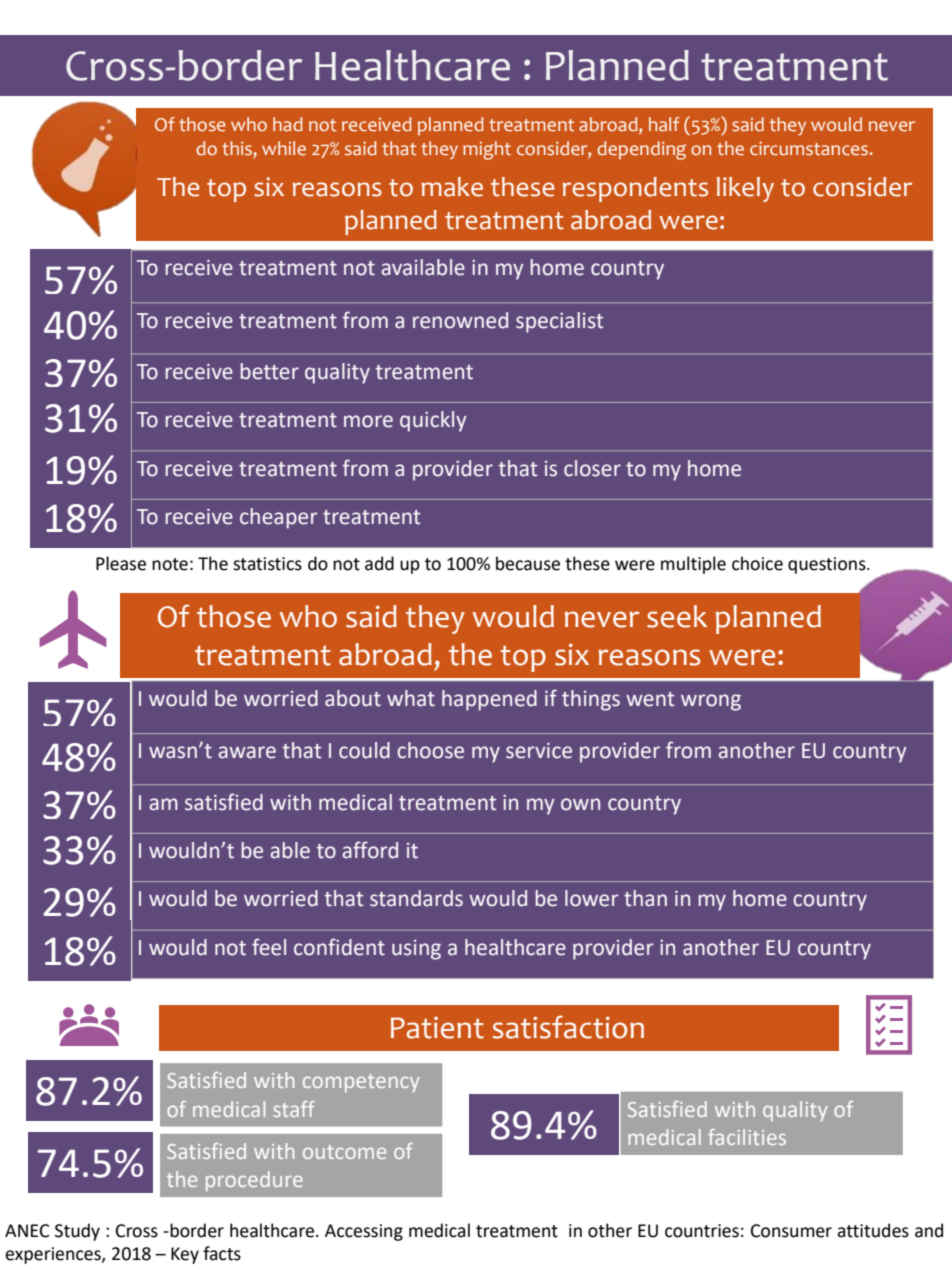  Describe the element at coordinates (237, 148) in the document. I see `this` at that location.
